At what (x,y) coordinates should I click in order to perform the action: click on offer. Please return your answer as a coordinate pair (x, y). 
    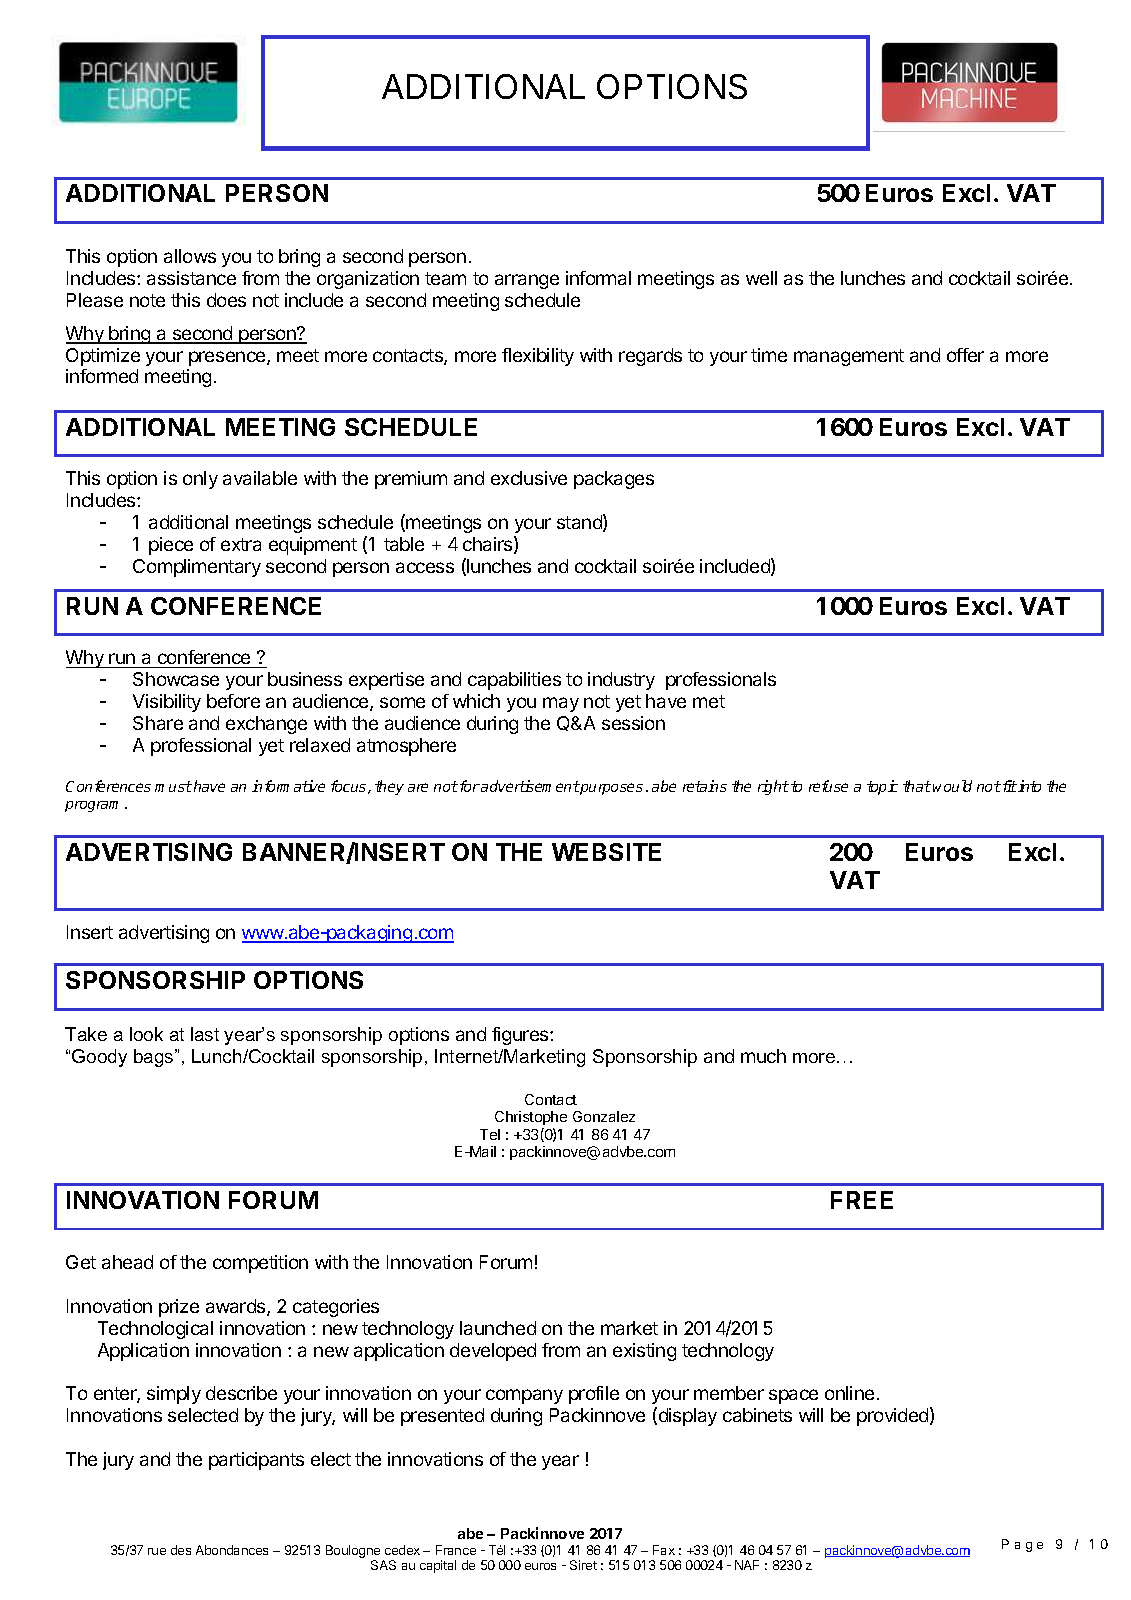
    Looking at the image, I should click on (965, 355).
